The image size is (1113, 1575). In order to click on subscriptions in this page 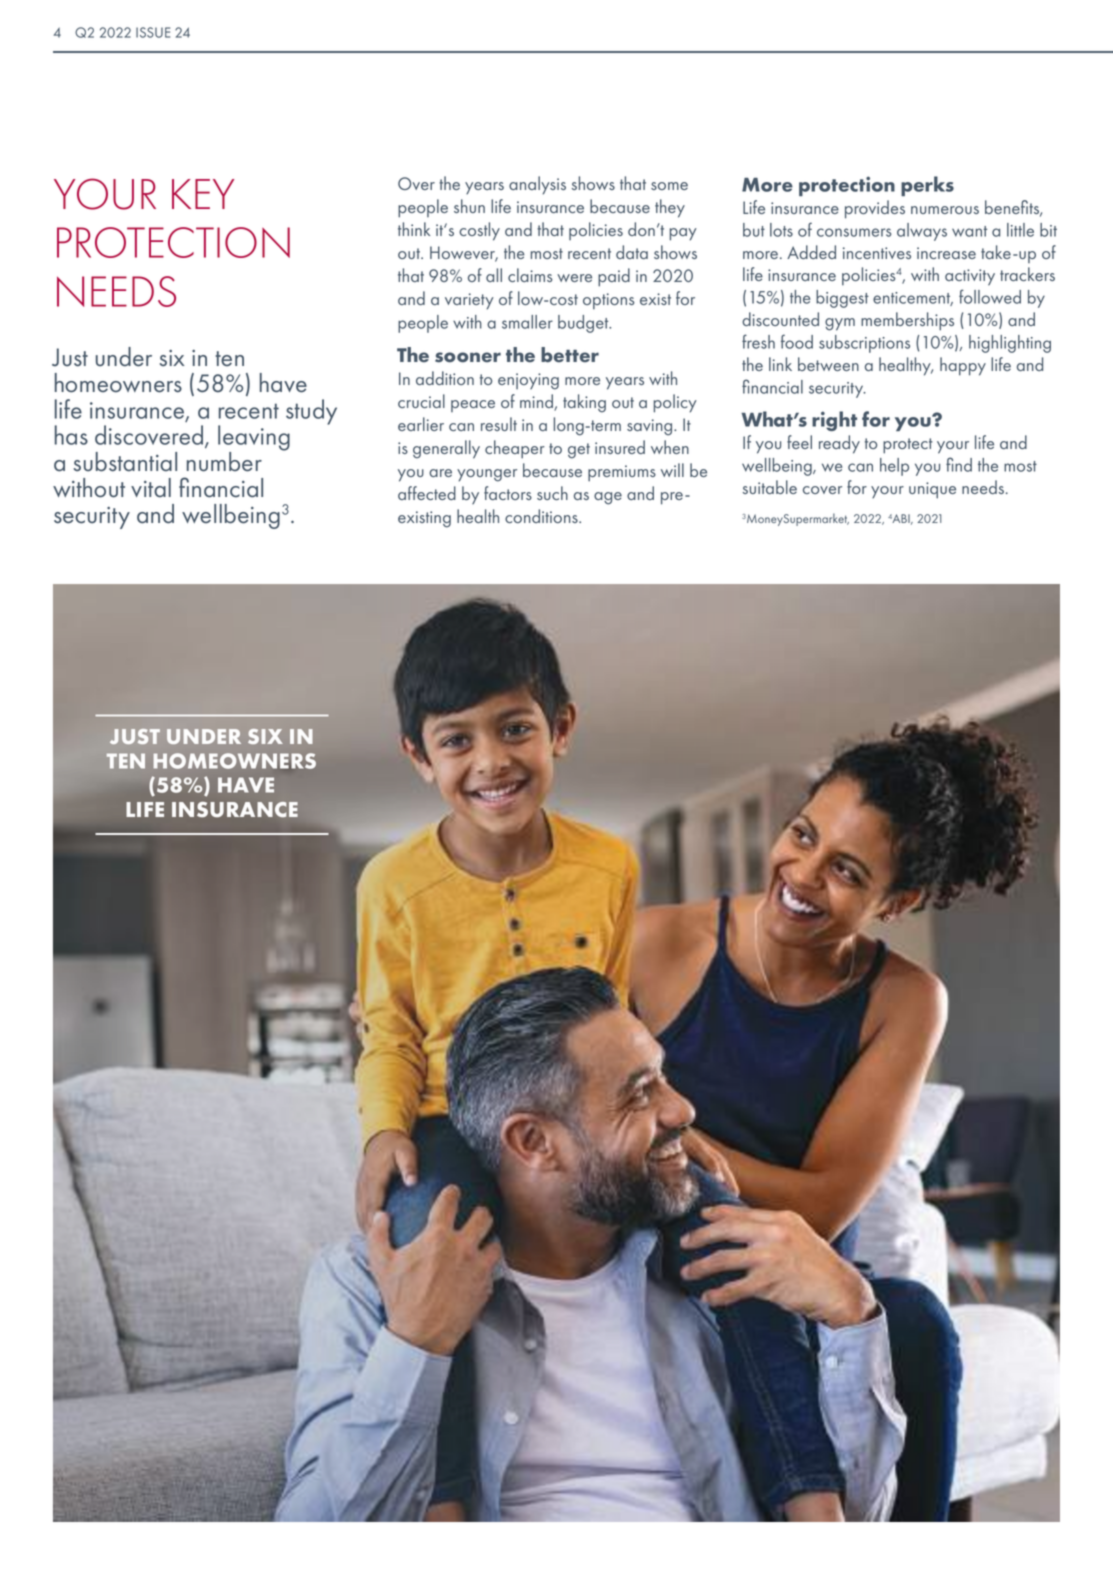, I will do `click(864, 344)`.
